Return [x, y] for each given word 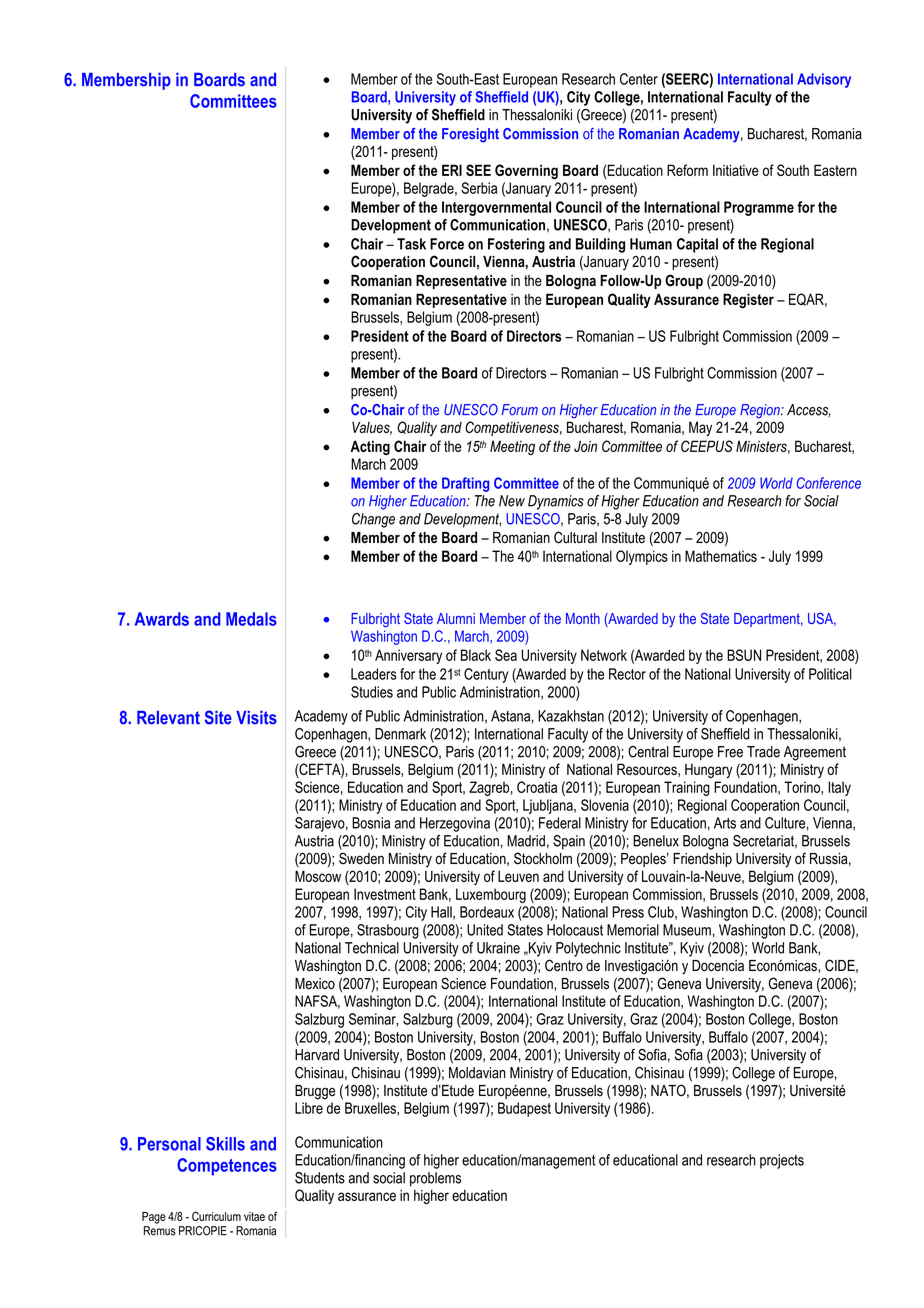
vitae [254, 1216]
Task [411, 244]
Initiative [736, 170]
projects [782, 1161]
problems [435, 1179]
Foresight [470, 135]
